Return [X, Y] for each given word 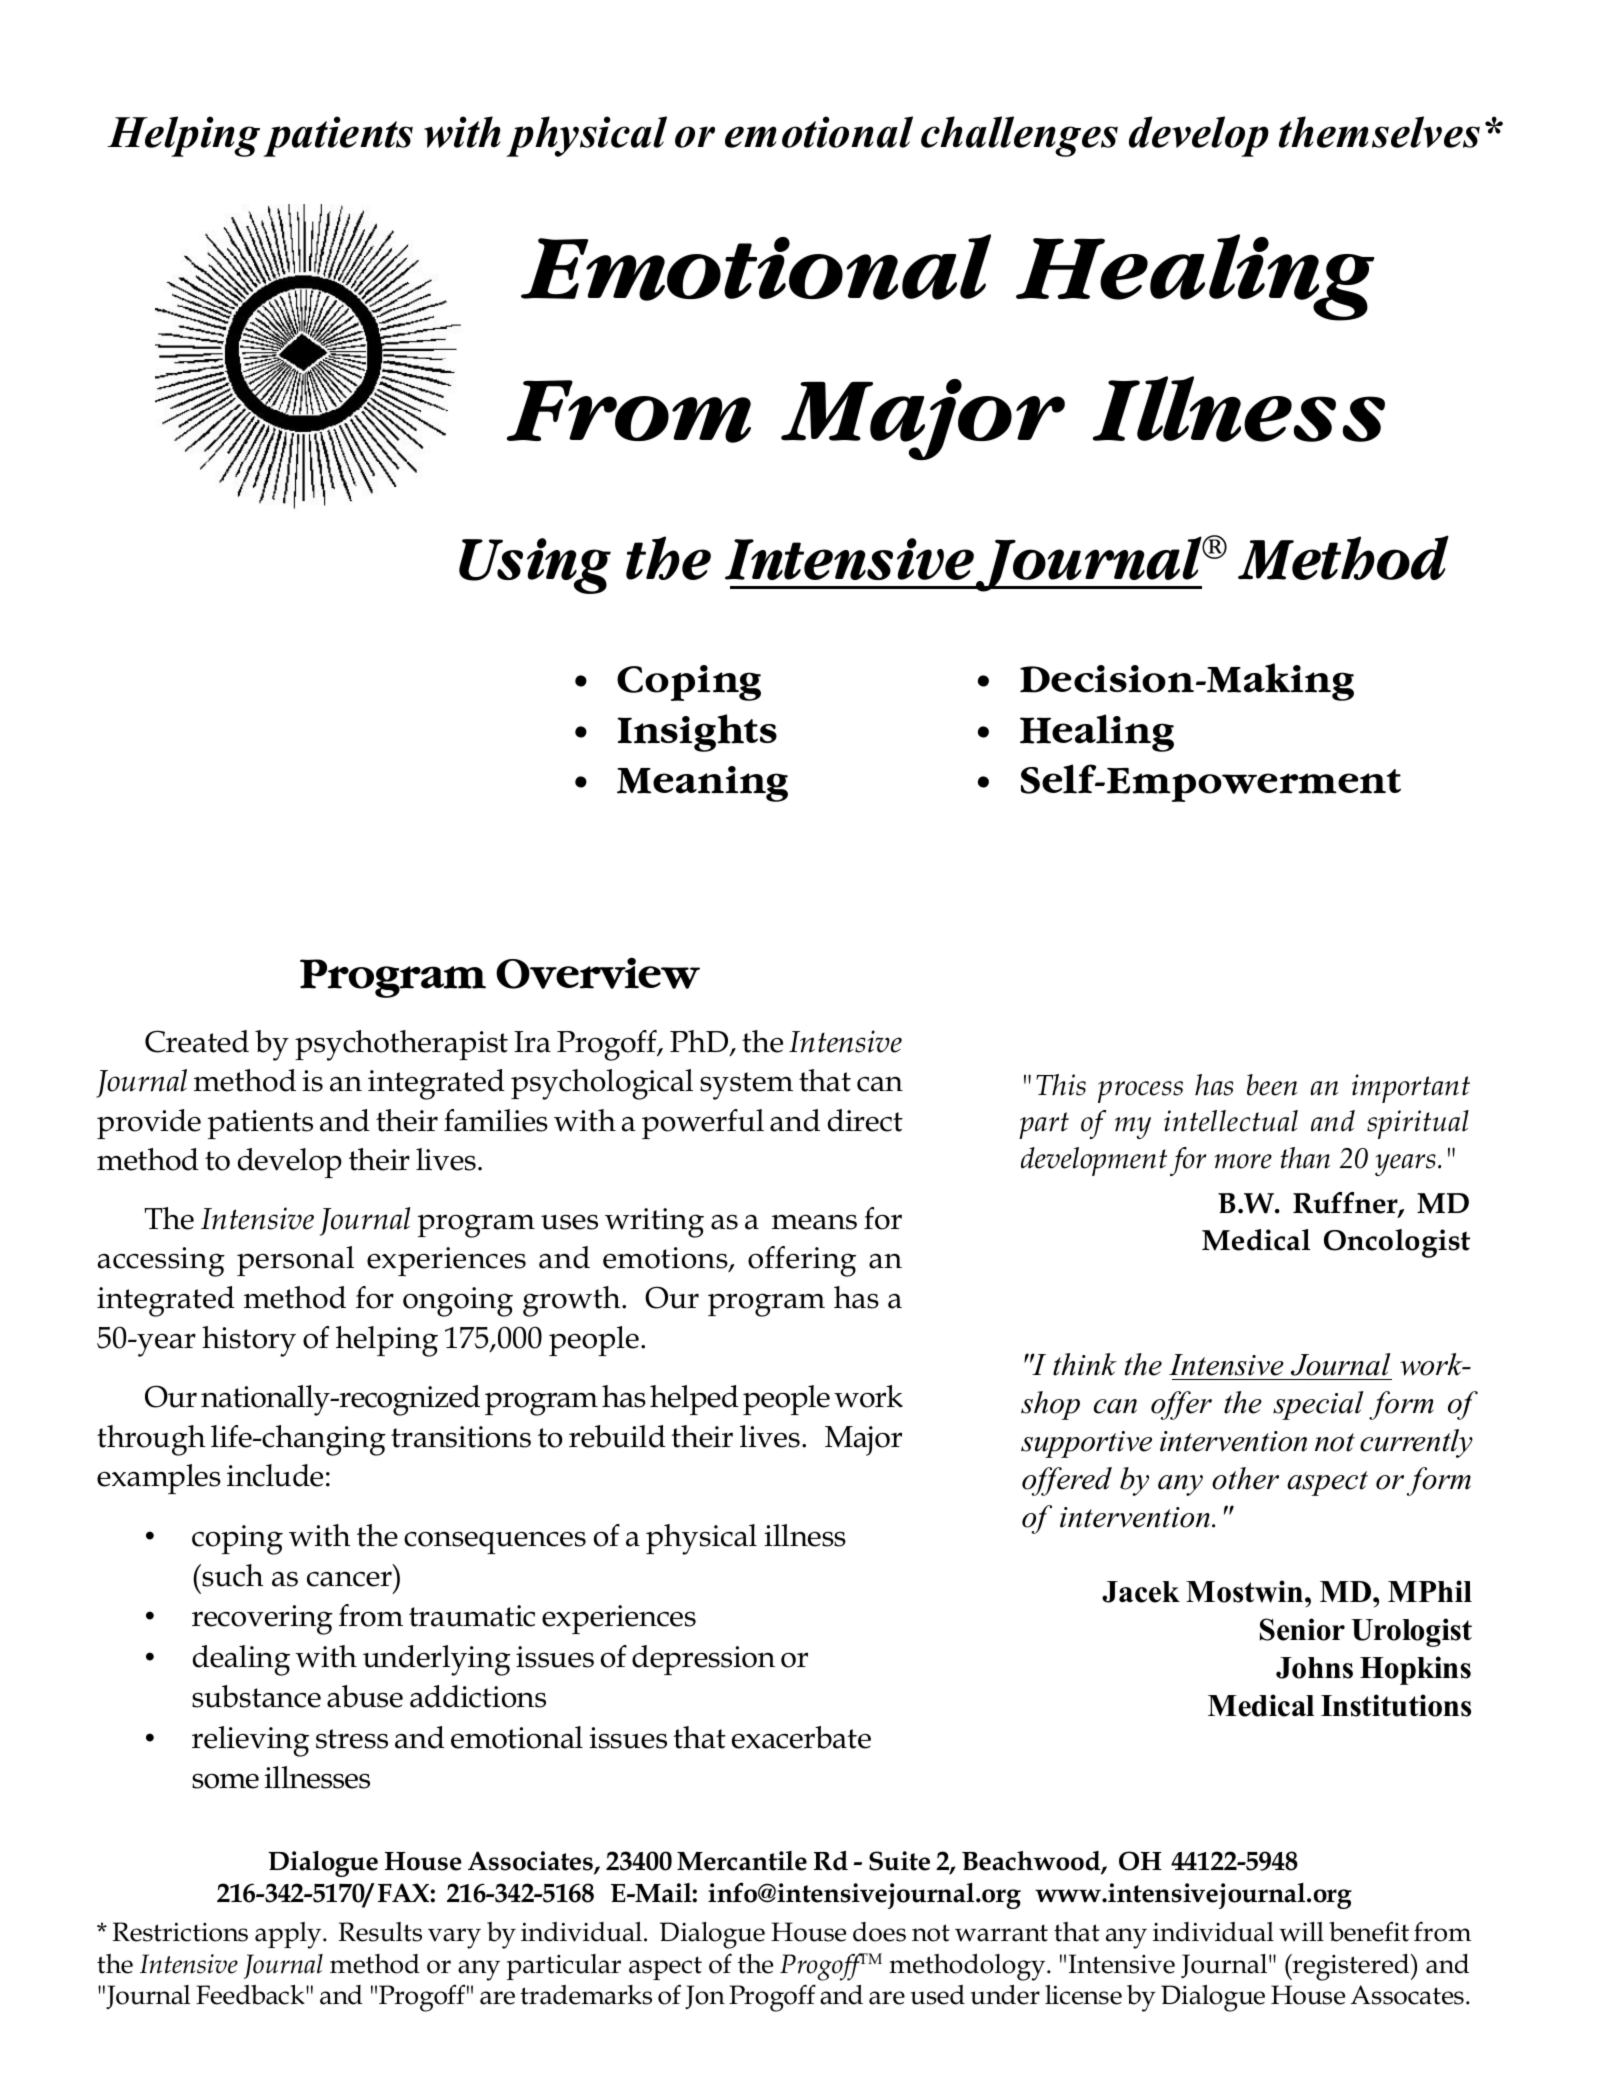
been [1272, 1085]
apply [289, 1935]
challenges [1019, 136]
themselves [1379, 132]
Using [535, 566]
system [746, 1086]
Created [197, 1041]
